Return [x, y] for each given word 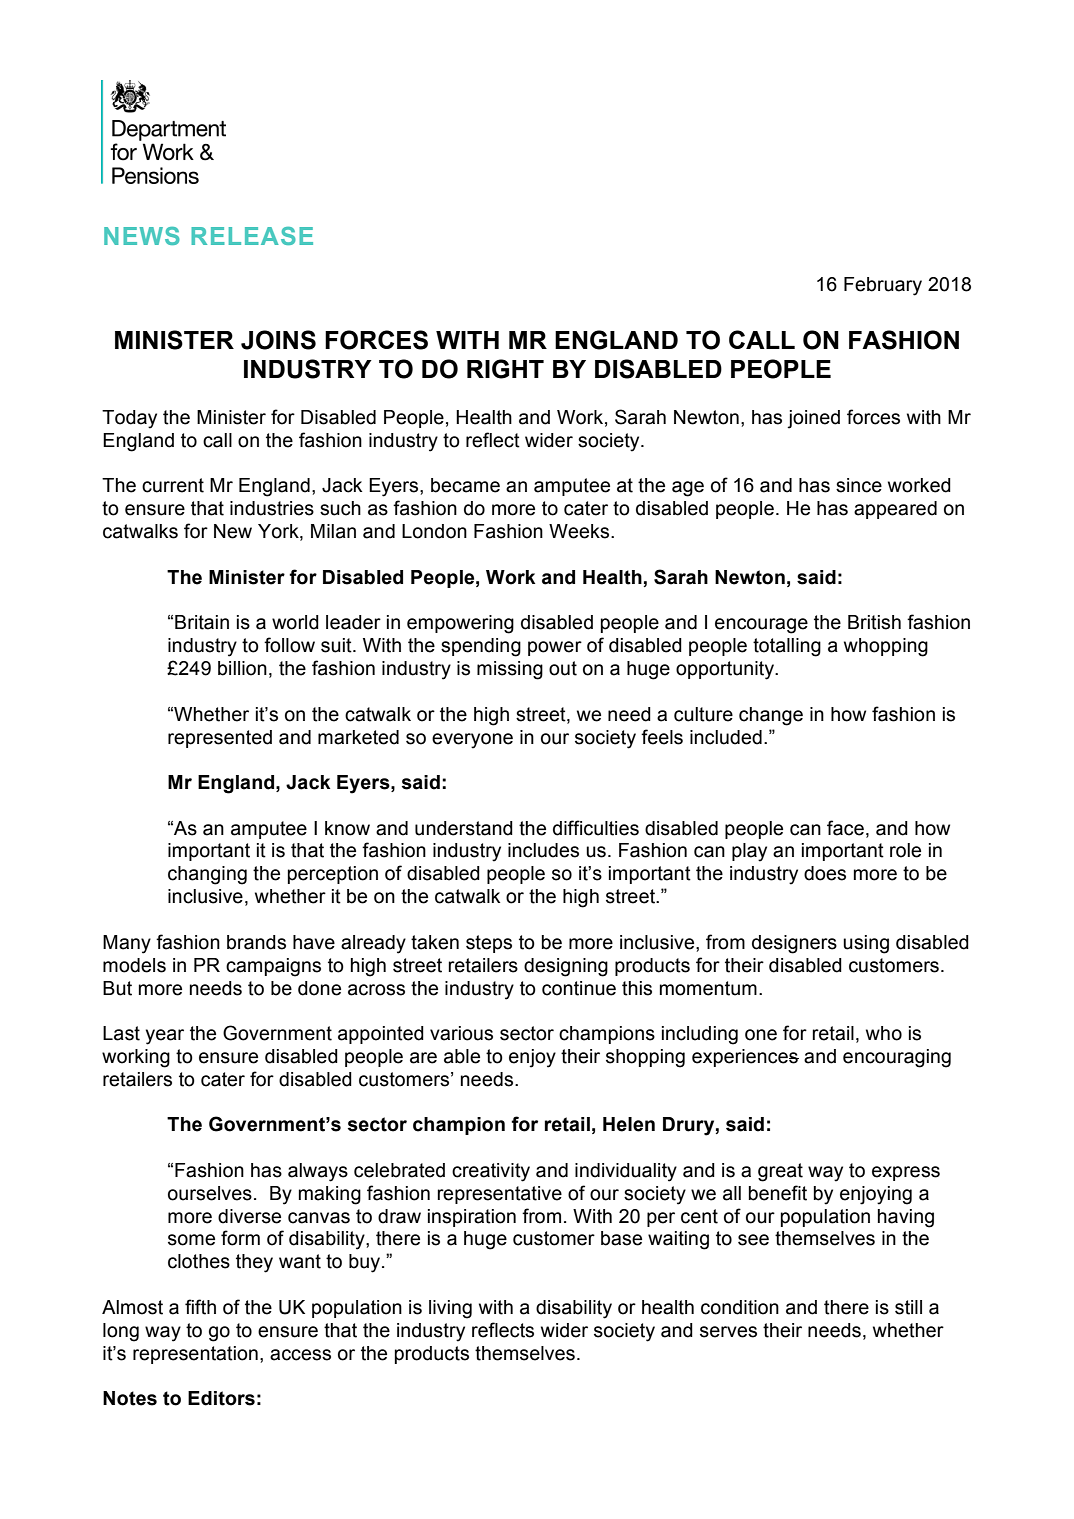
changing [207, 875]
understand [464, 828]
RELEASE [252, 236]
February [883, 286]
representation [195, 1355]
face [845, 828]
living [450, 1309]
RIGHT [505, 369]
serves [728, 1332]
